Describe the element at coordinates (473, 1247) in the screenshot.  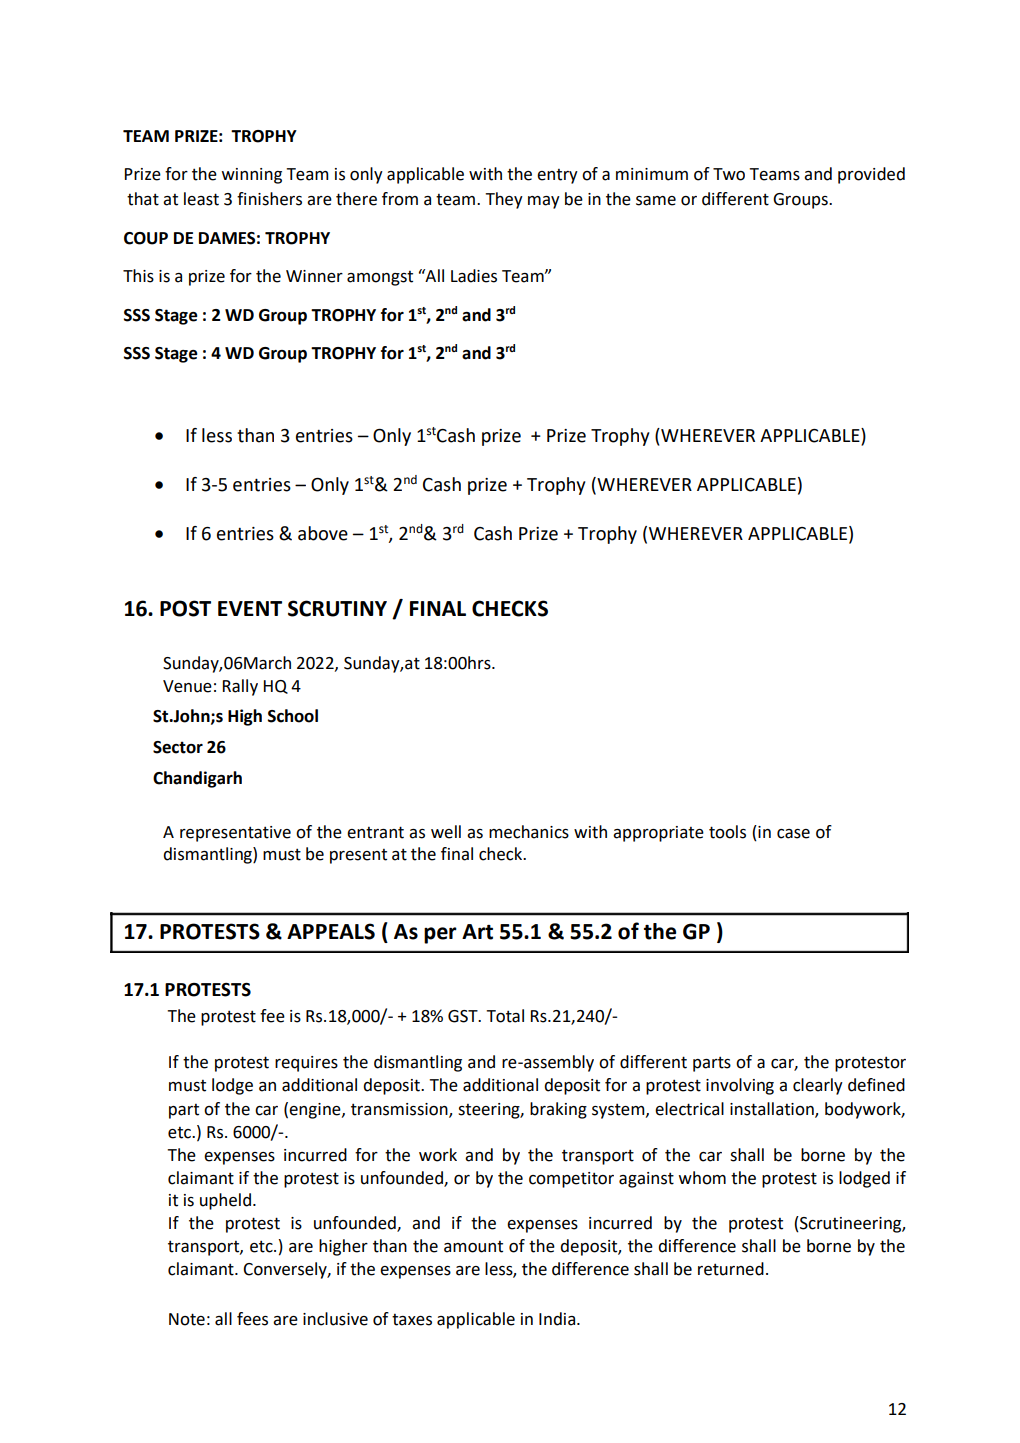
I see `amount` at that location.
